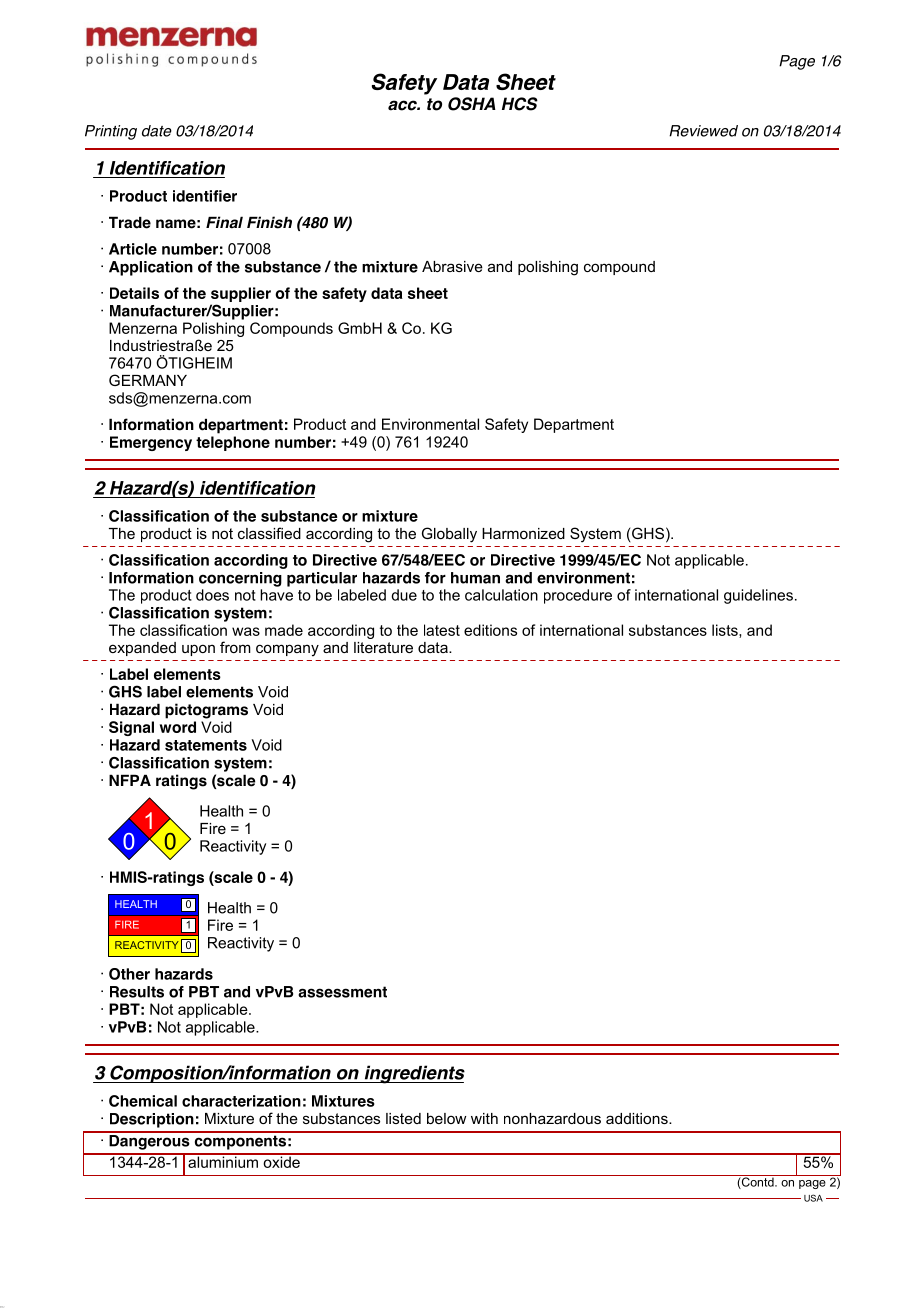 Image resolution: width=924 pixels, height=1308 pixels. I want to click on aluminium, so click(223, 1161).
